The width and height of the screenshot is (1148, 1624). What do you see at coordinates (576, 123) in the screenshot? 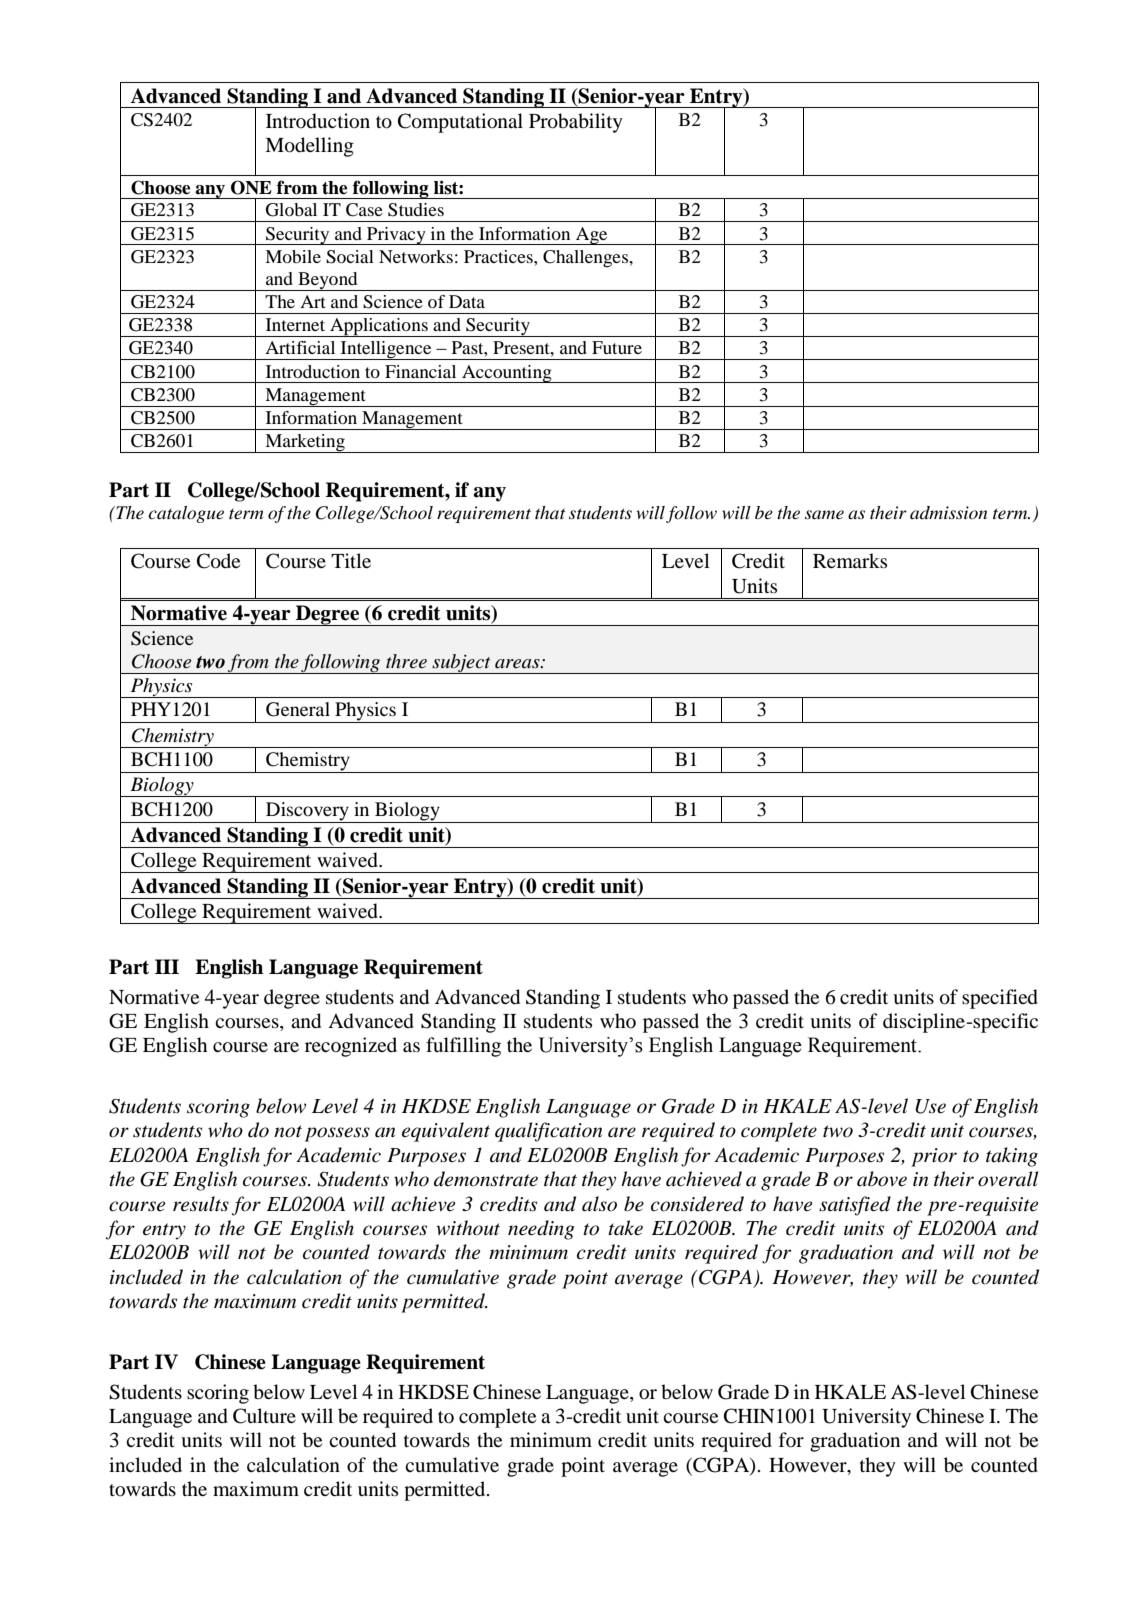
I see `Probability` at bounding box center [576, 123].
